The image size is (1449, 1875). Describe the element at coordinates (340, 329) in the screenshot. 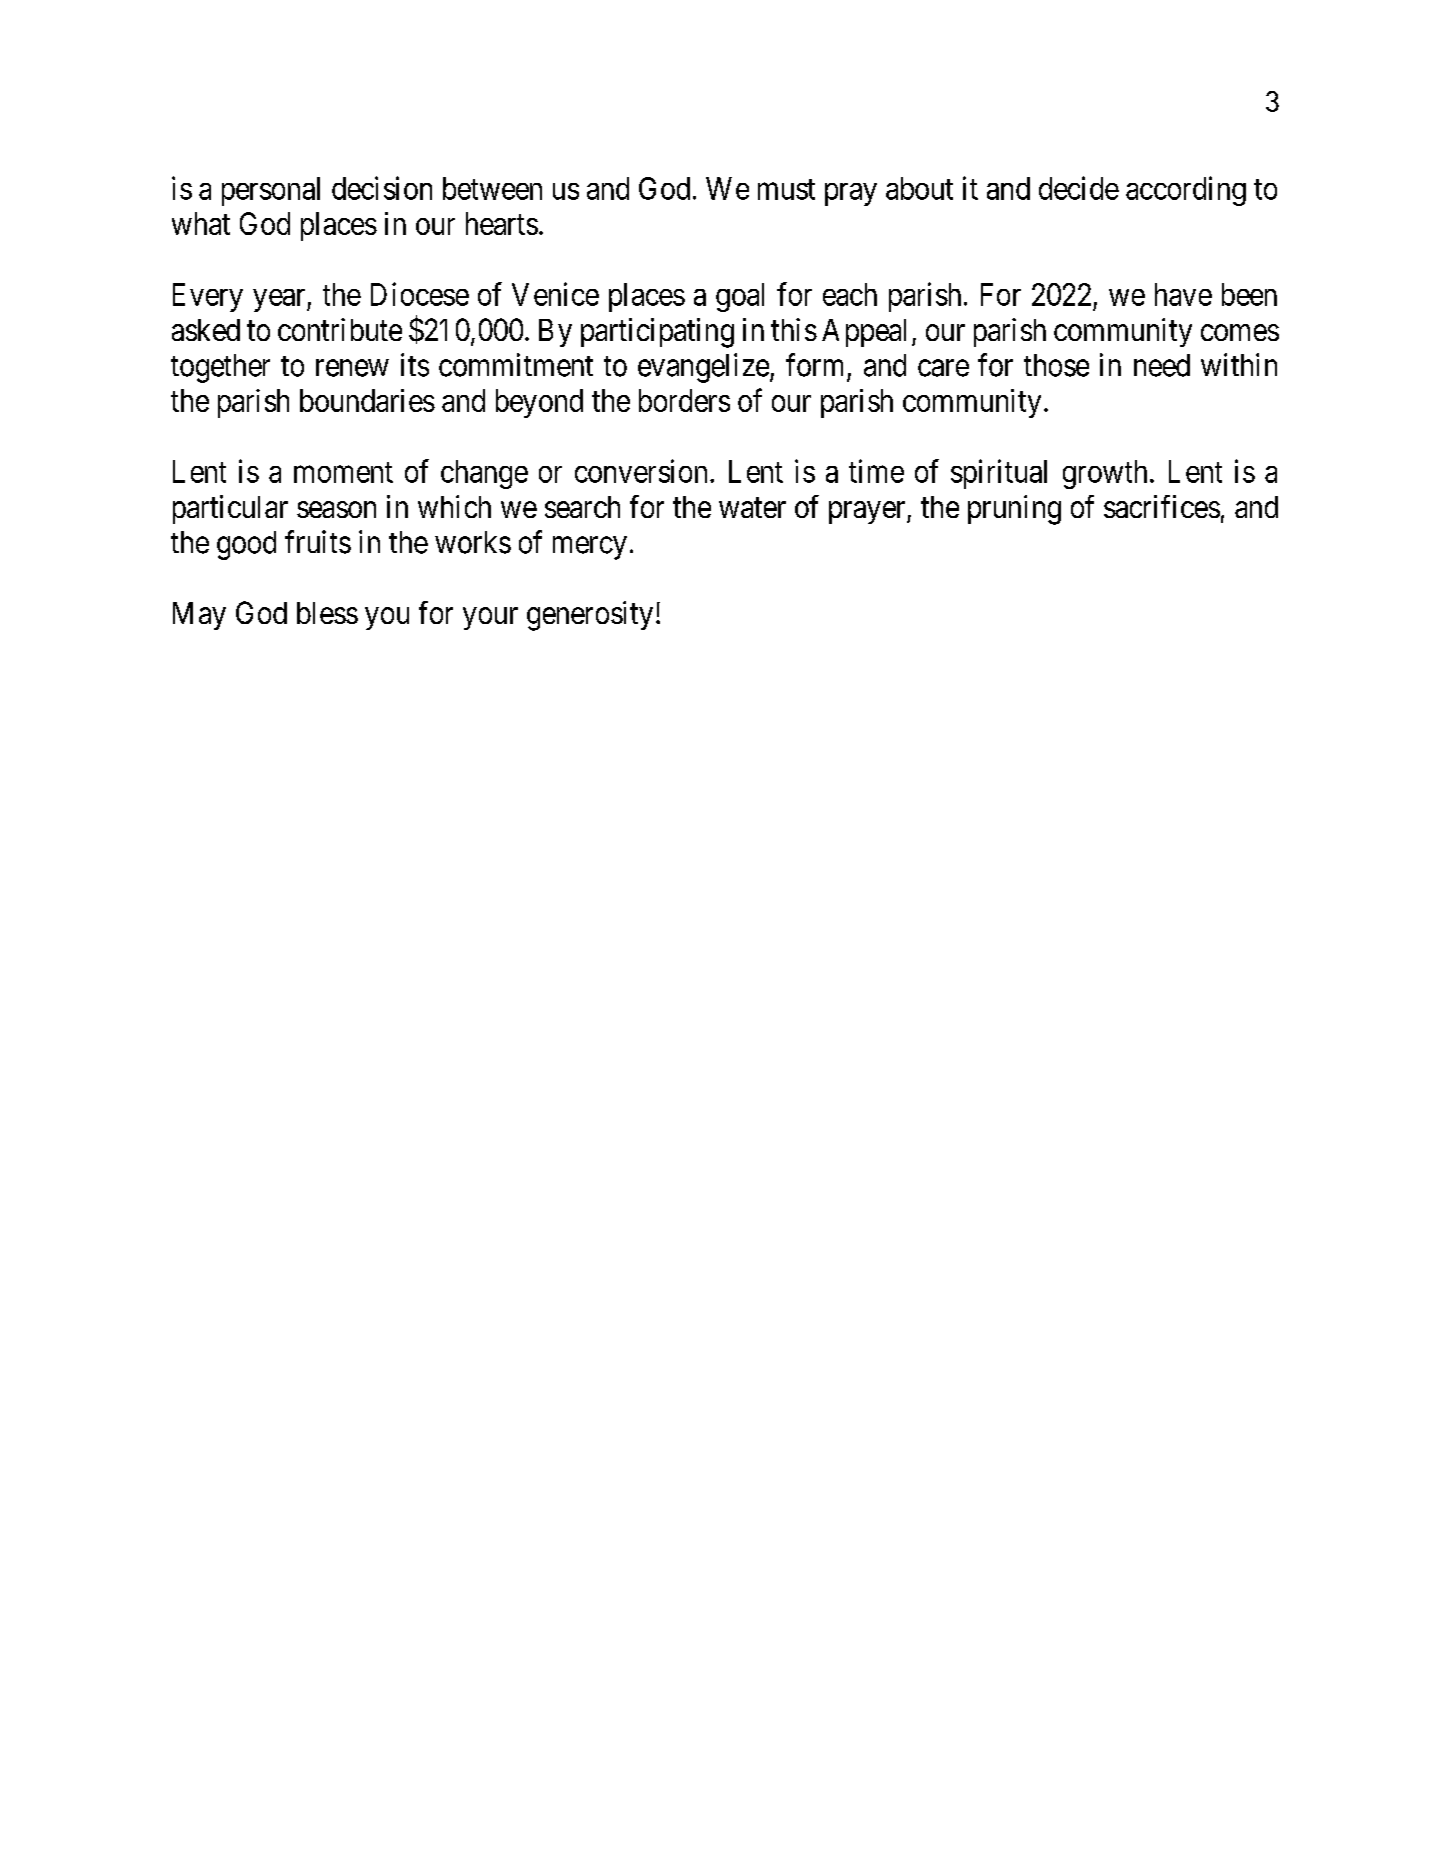

I see `contribute` at that location.
